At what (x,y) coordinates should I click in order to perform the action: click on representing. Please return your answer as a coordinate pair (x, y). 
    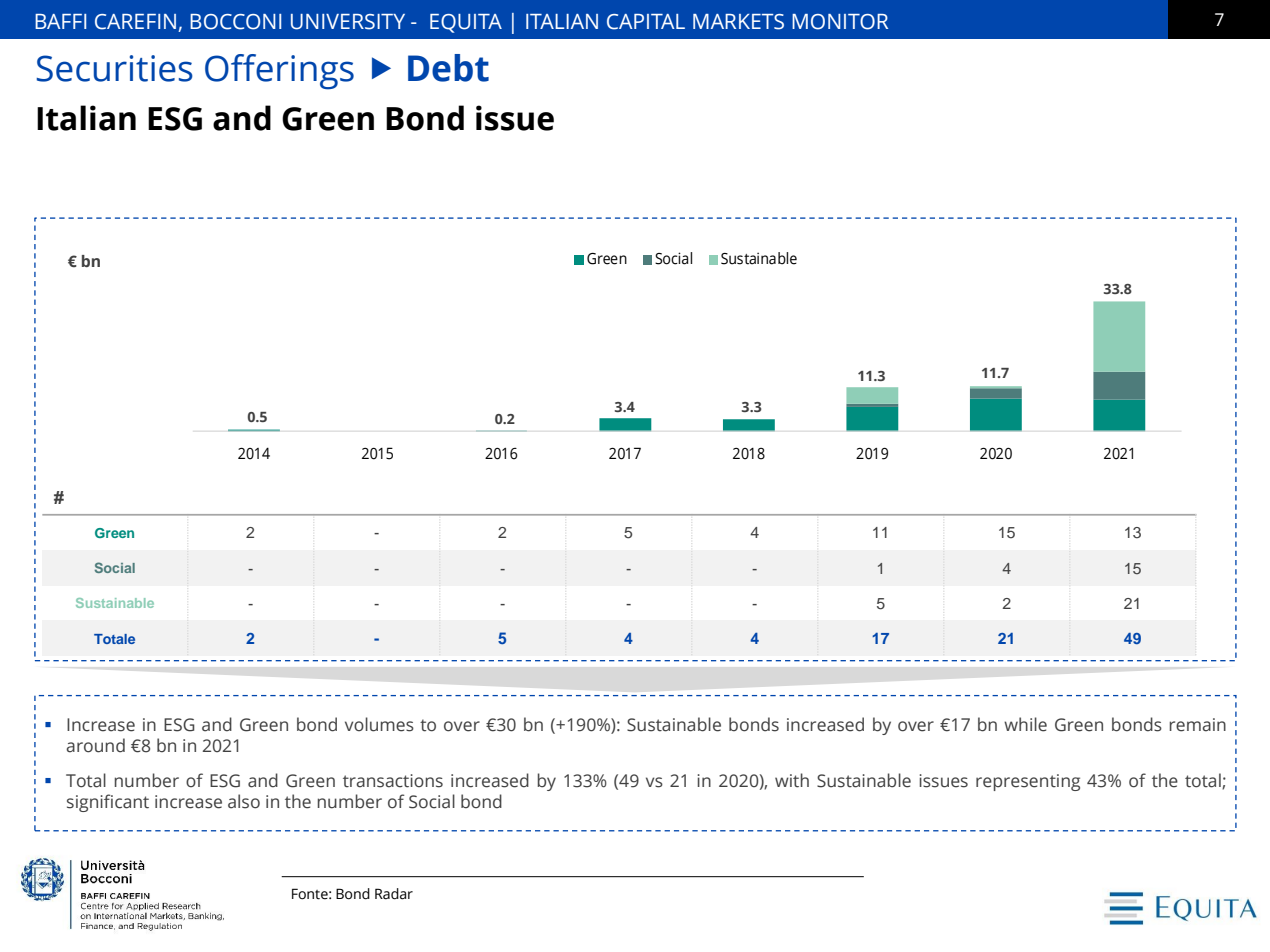
    Looking at the image, I should click on (1028, 782).
